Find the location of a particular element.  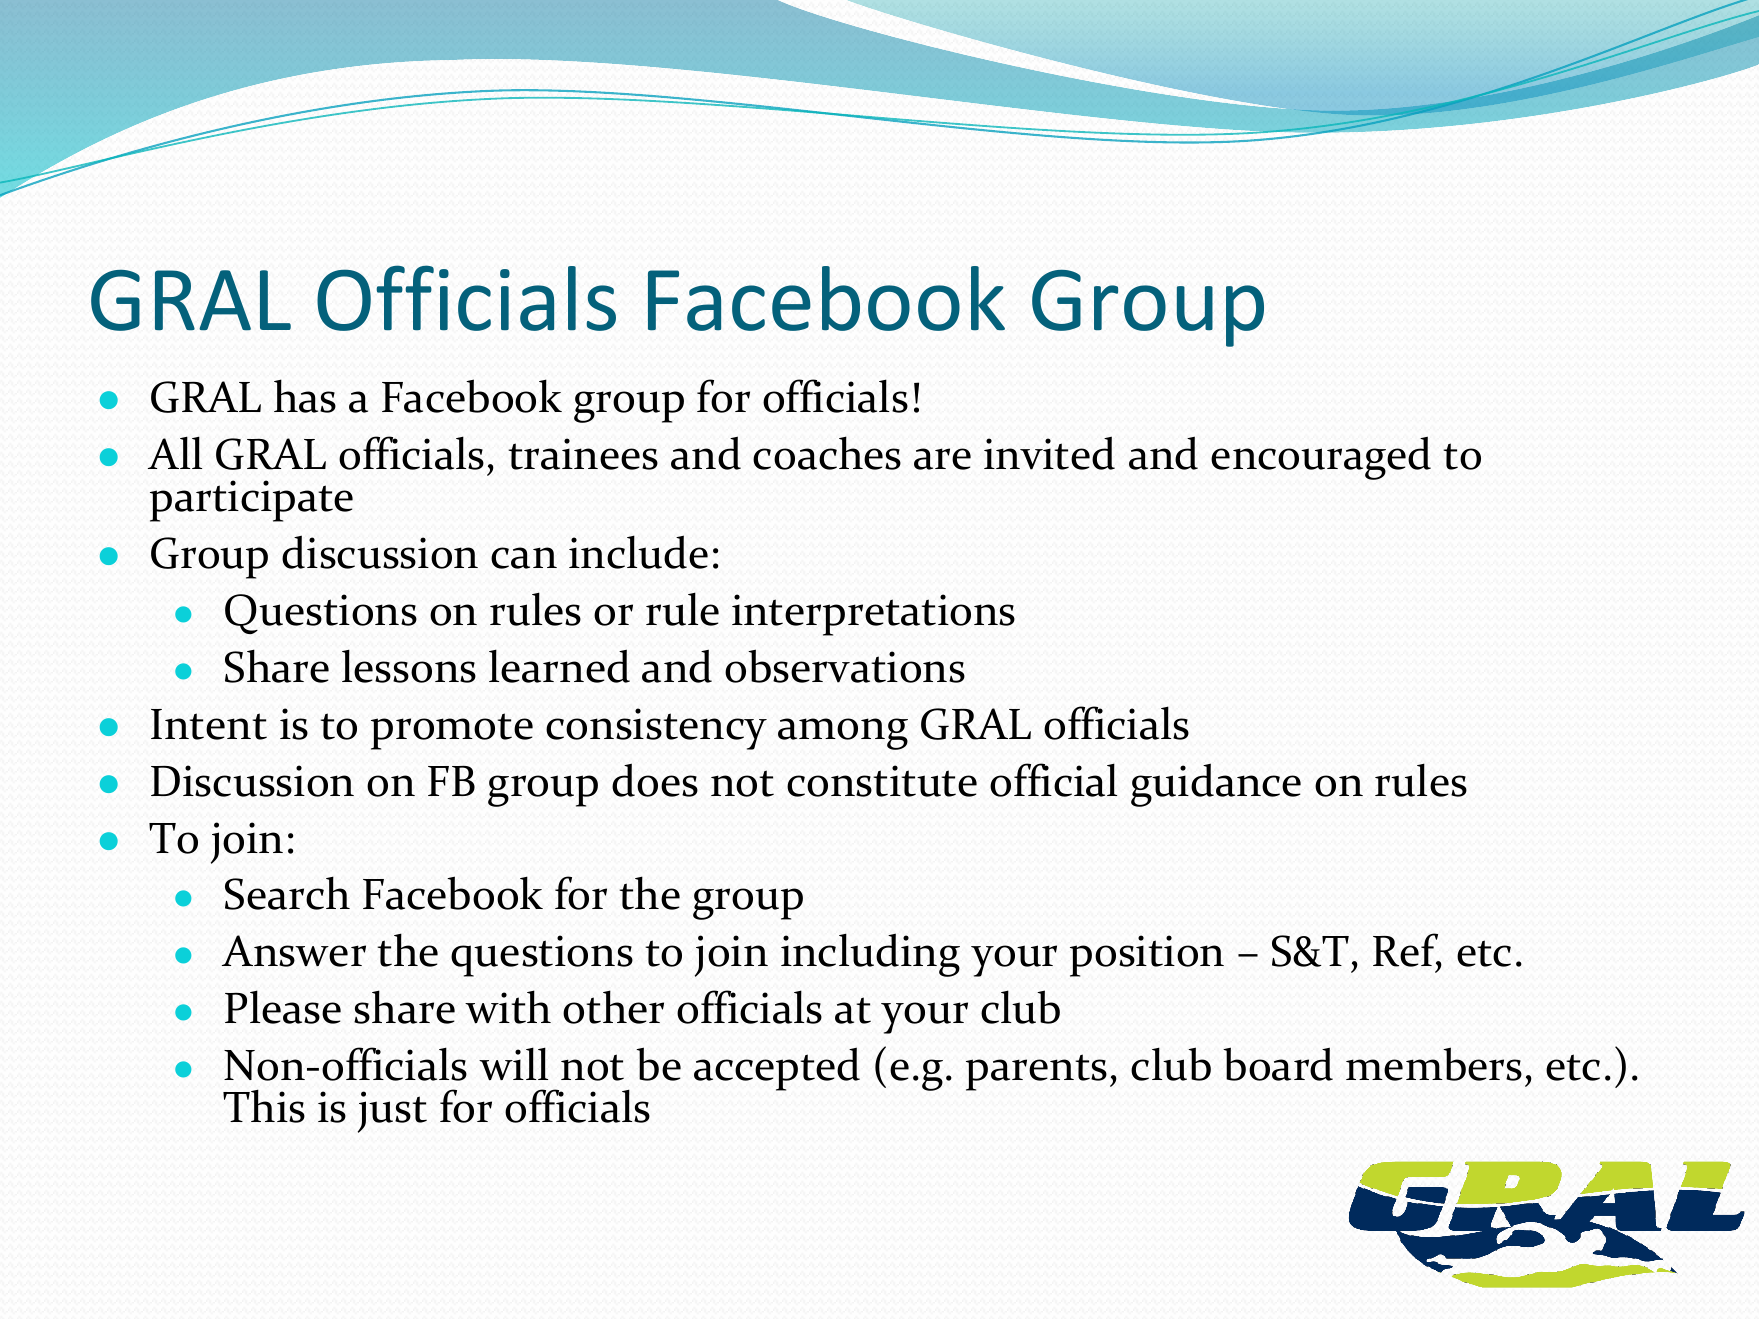

This is located at coordinates (264, 1106).
